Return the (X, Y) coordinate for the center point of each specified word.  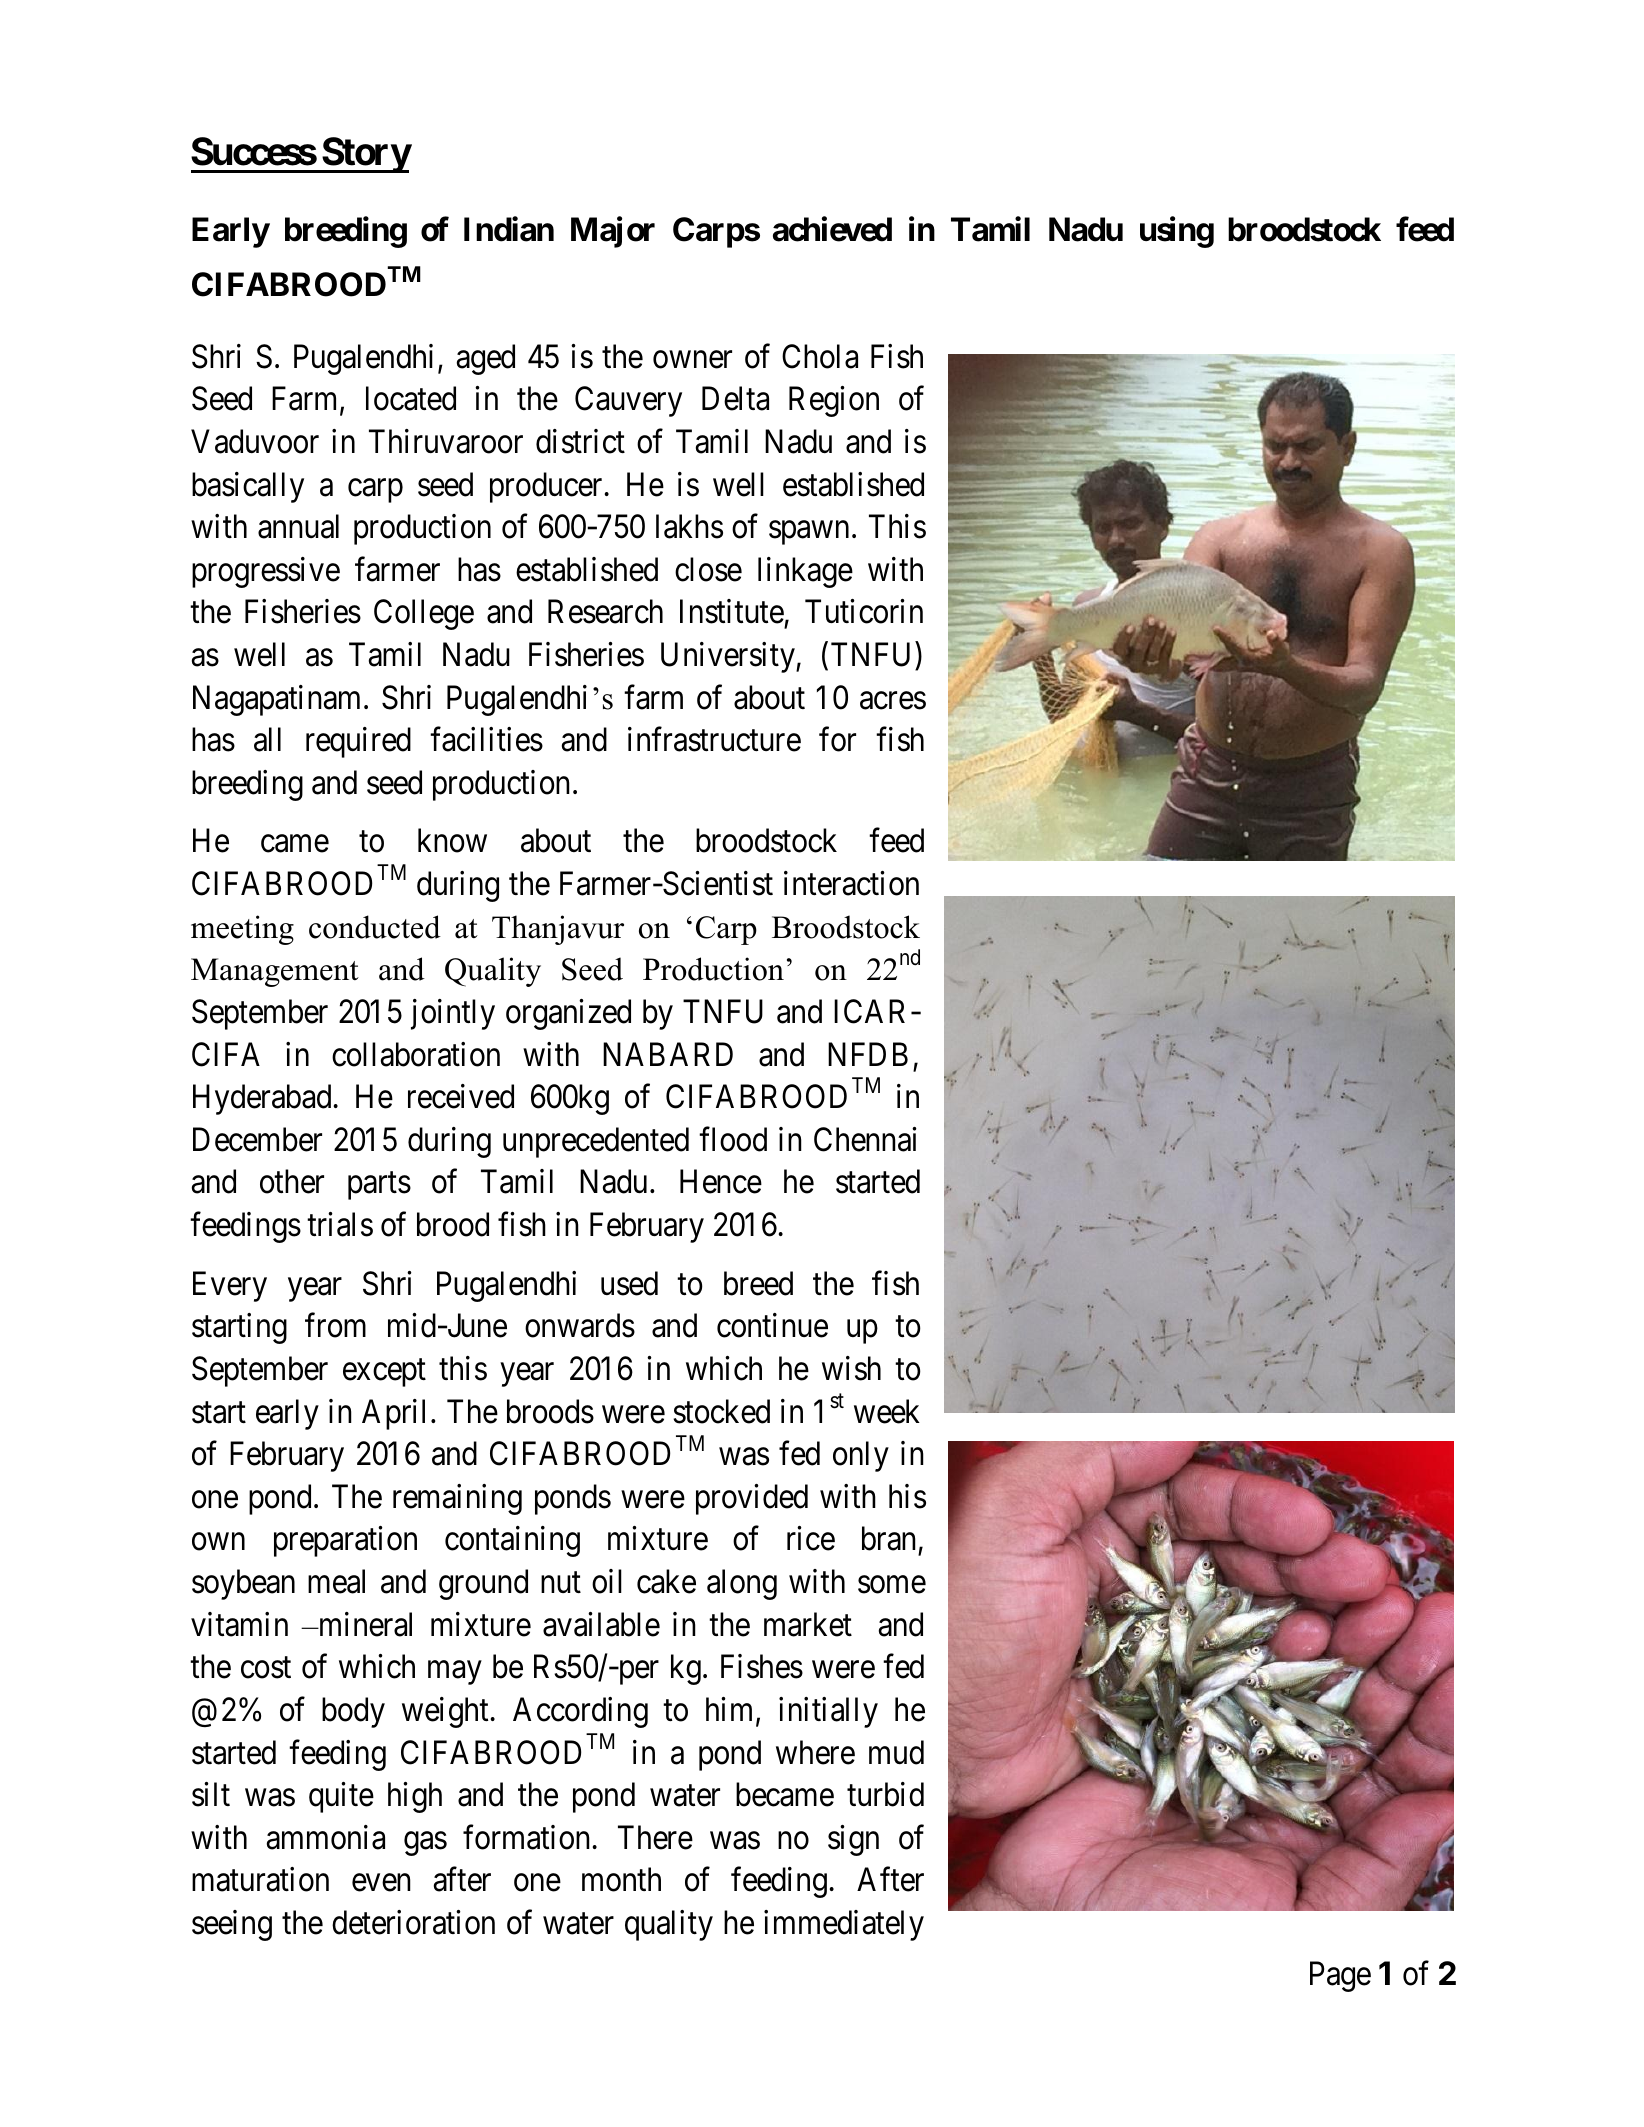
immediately (844, 1925)
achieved (832, 229)
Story (365, 155)
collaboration (416, 1054)
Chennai (865, 1139)
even (381, 1883)
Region (834, 401)
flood (733, 1139)
